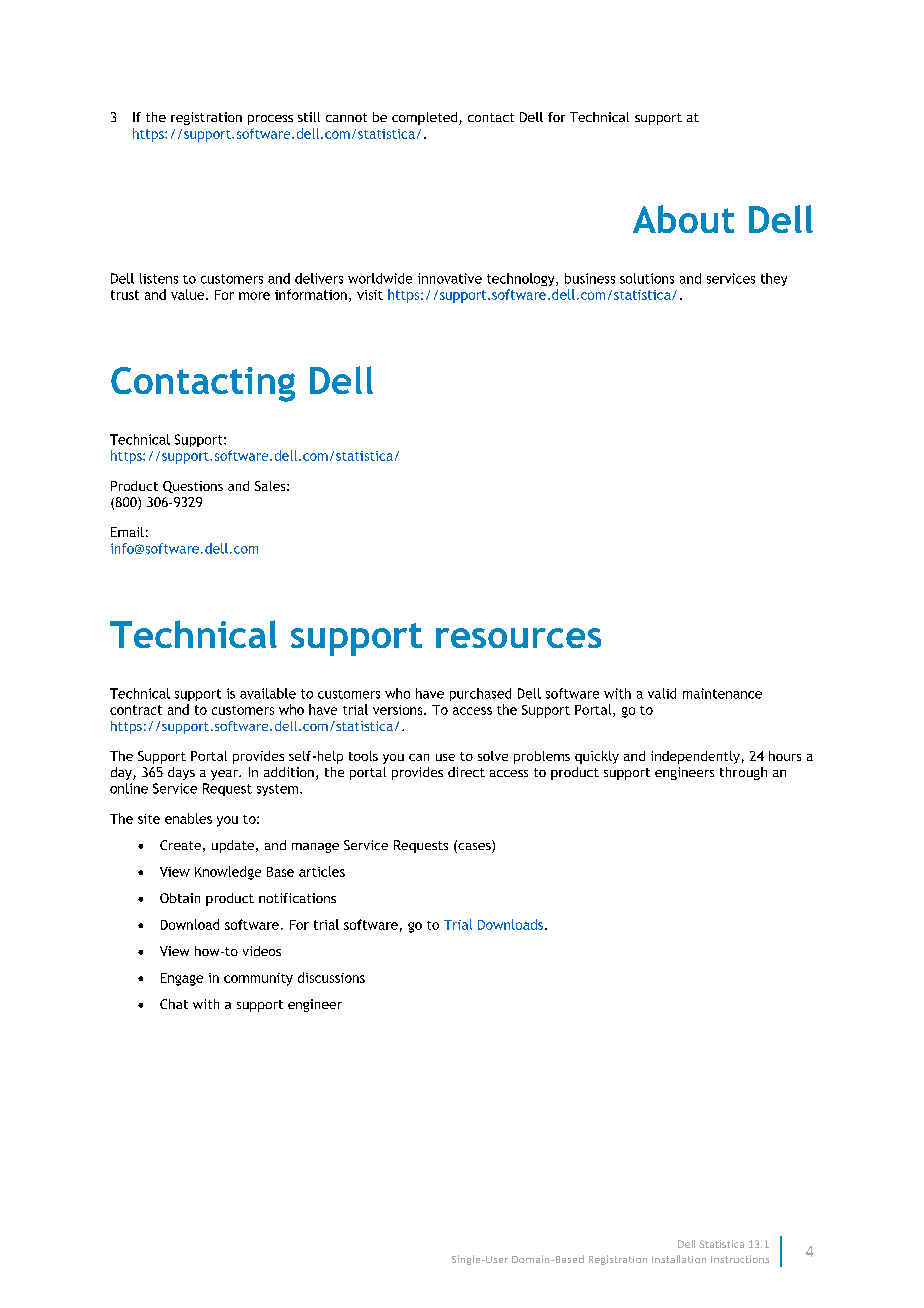 The height and width of the screenshot is (1308, 924). Describe the element at coordinates (647, 278) in the screenshot. I see `solutions` at that location.
